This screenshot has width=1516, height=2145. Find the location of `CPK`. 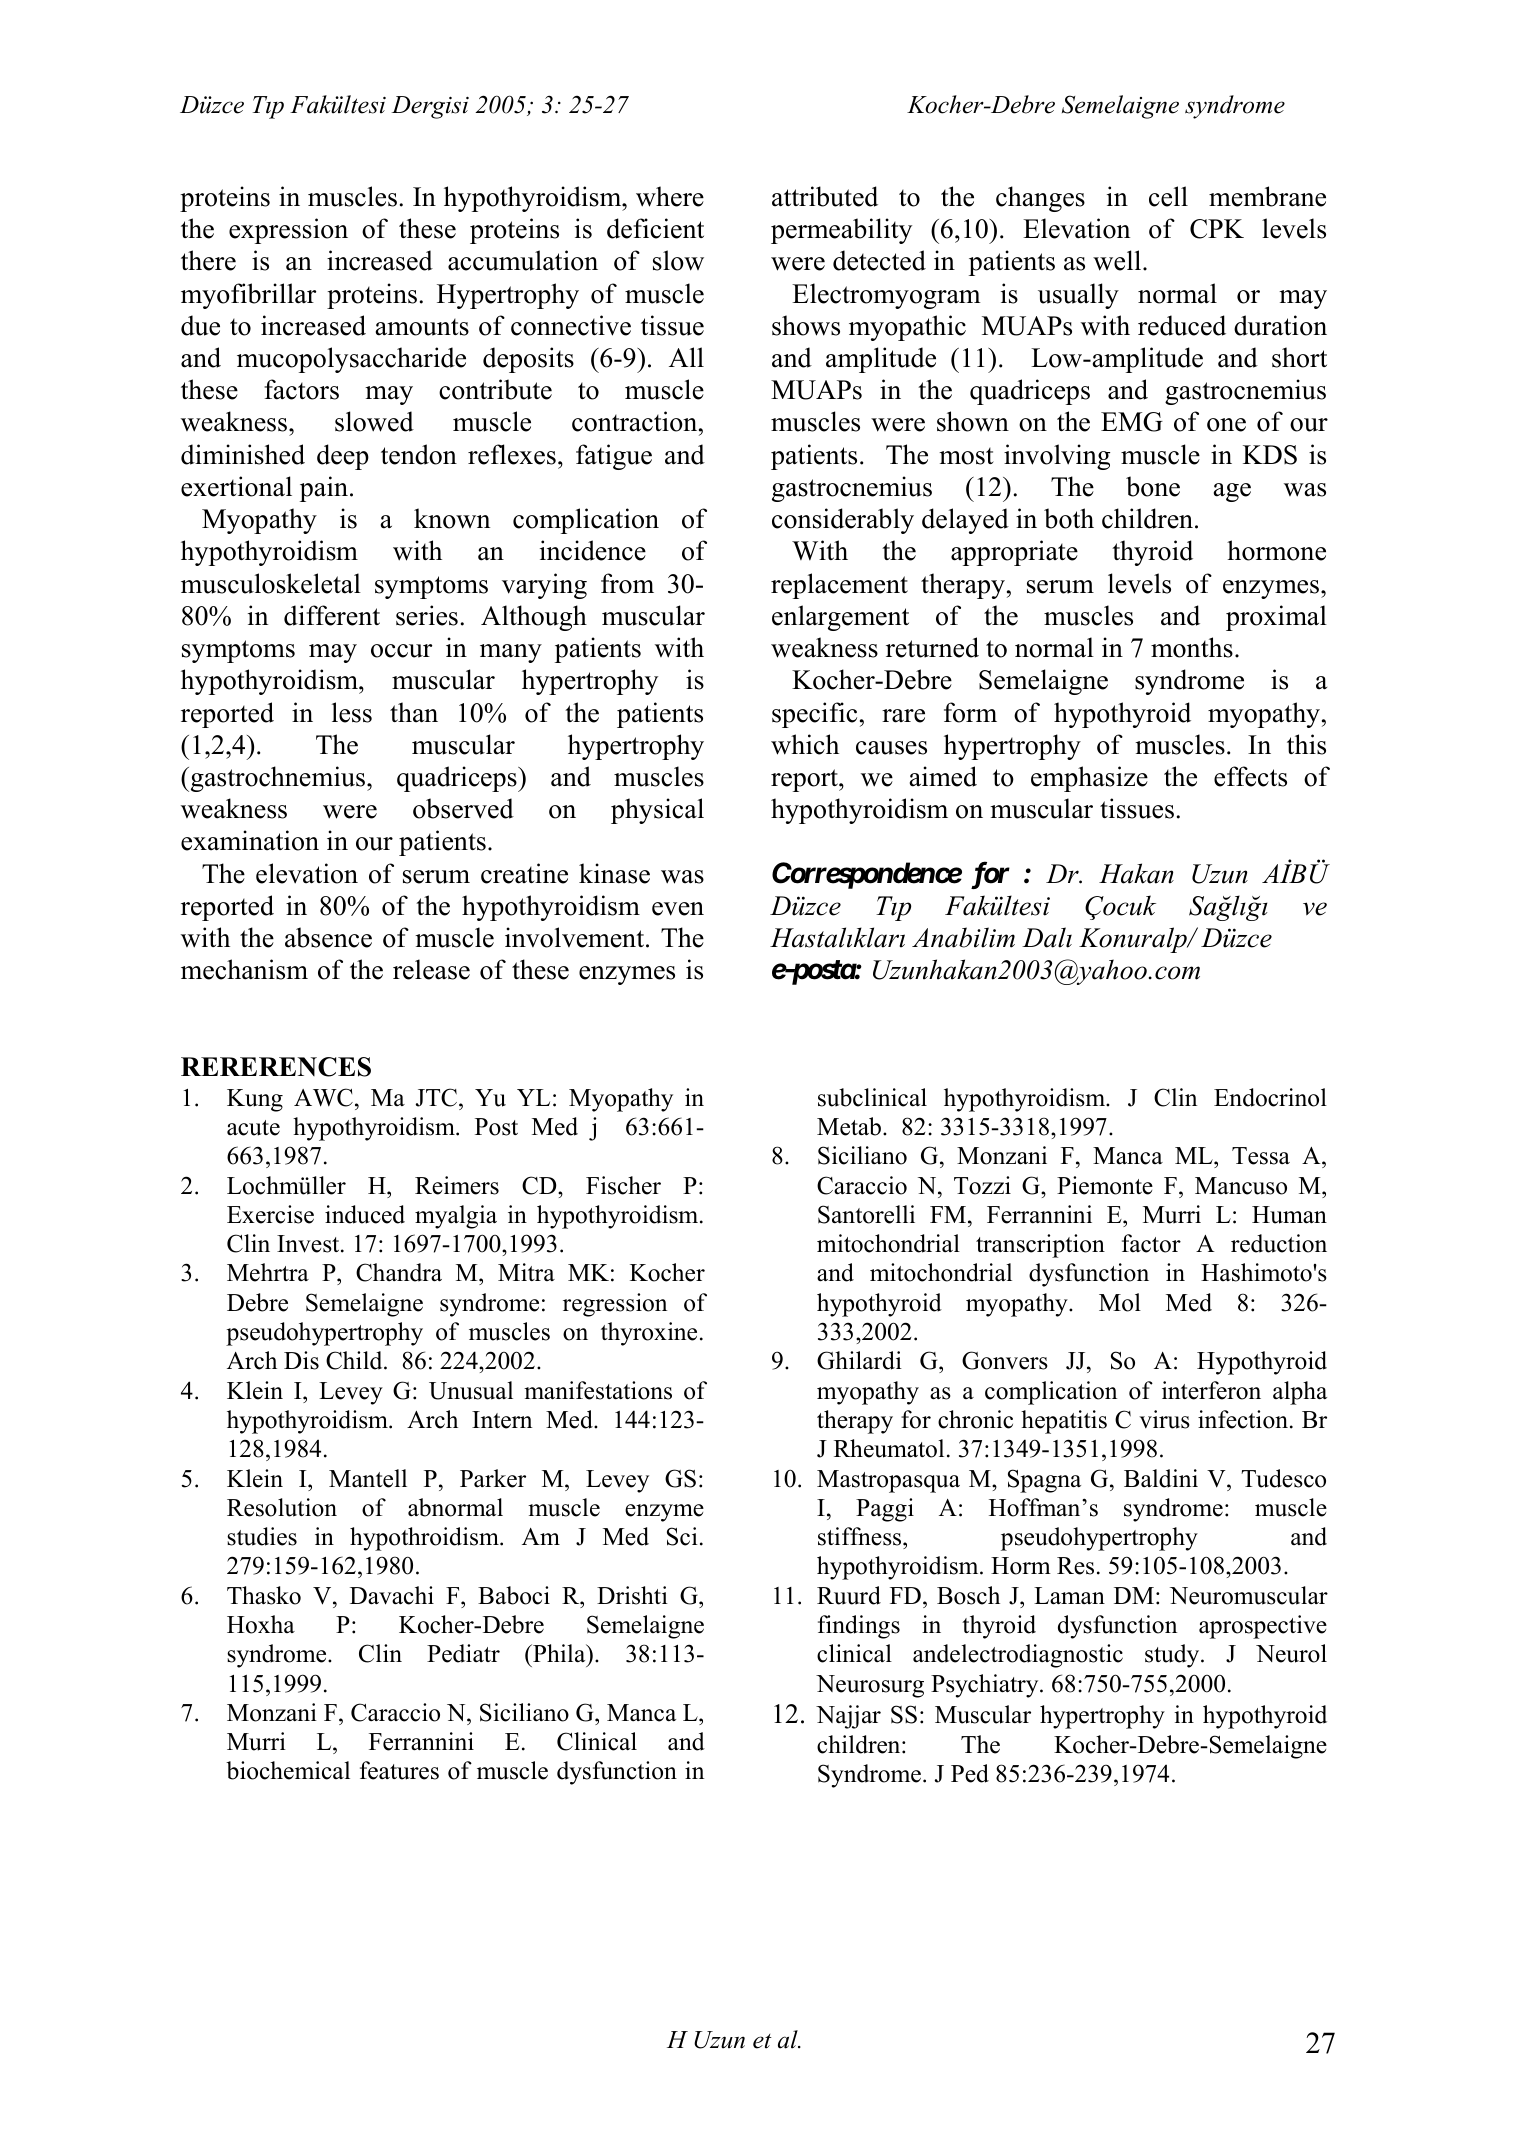

CPK is located at coordinates (1217, 229).
